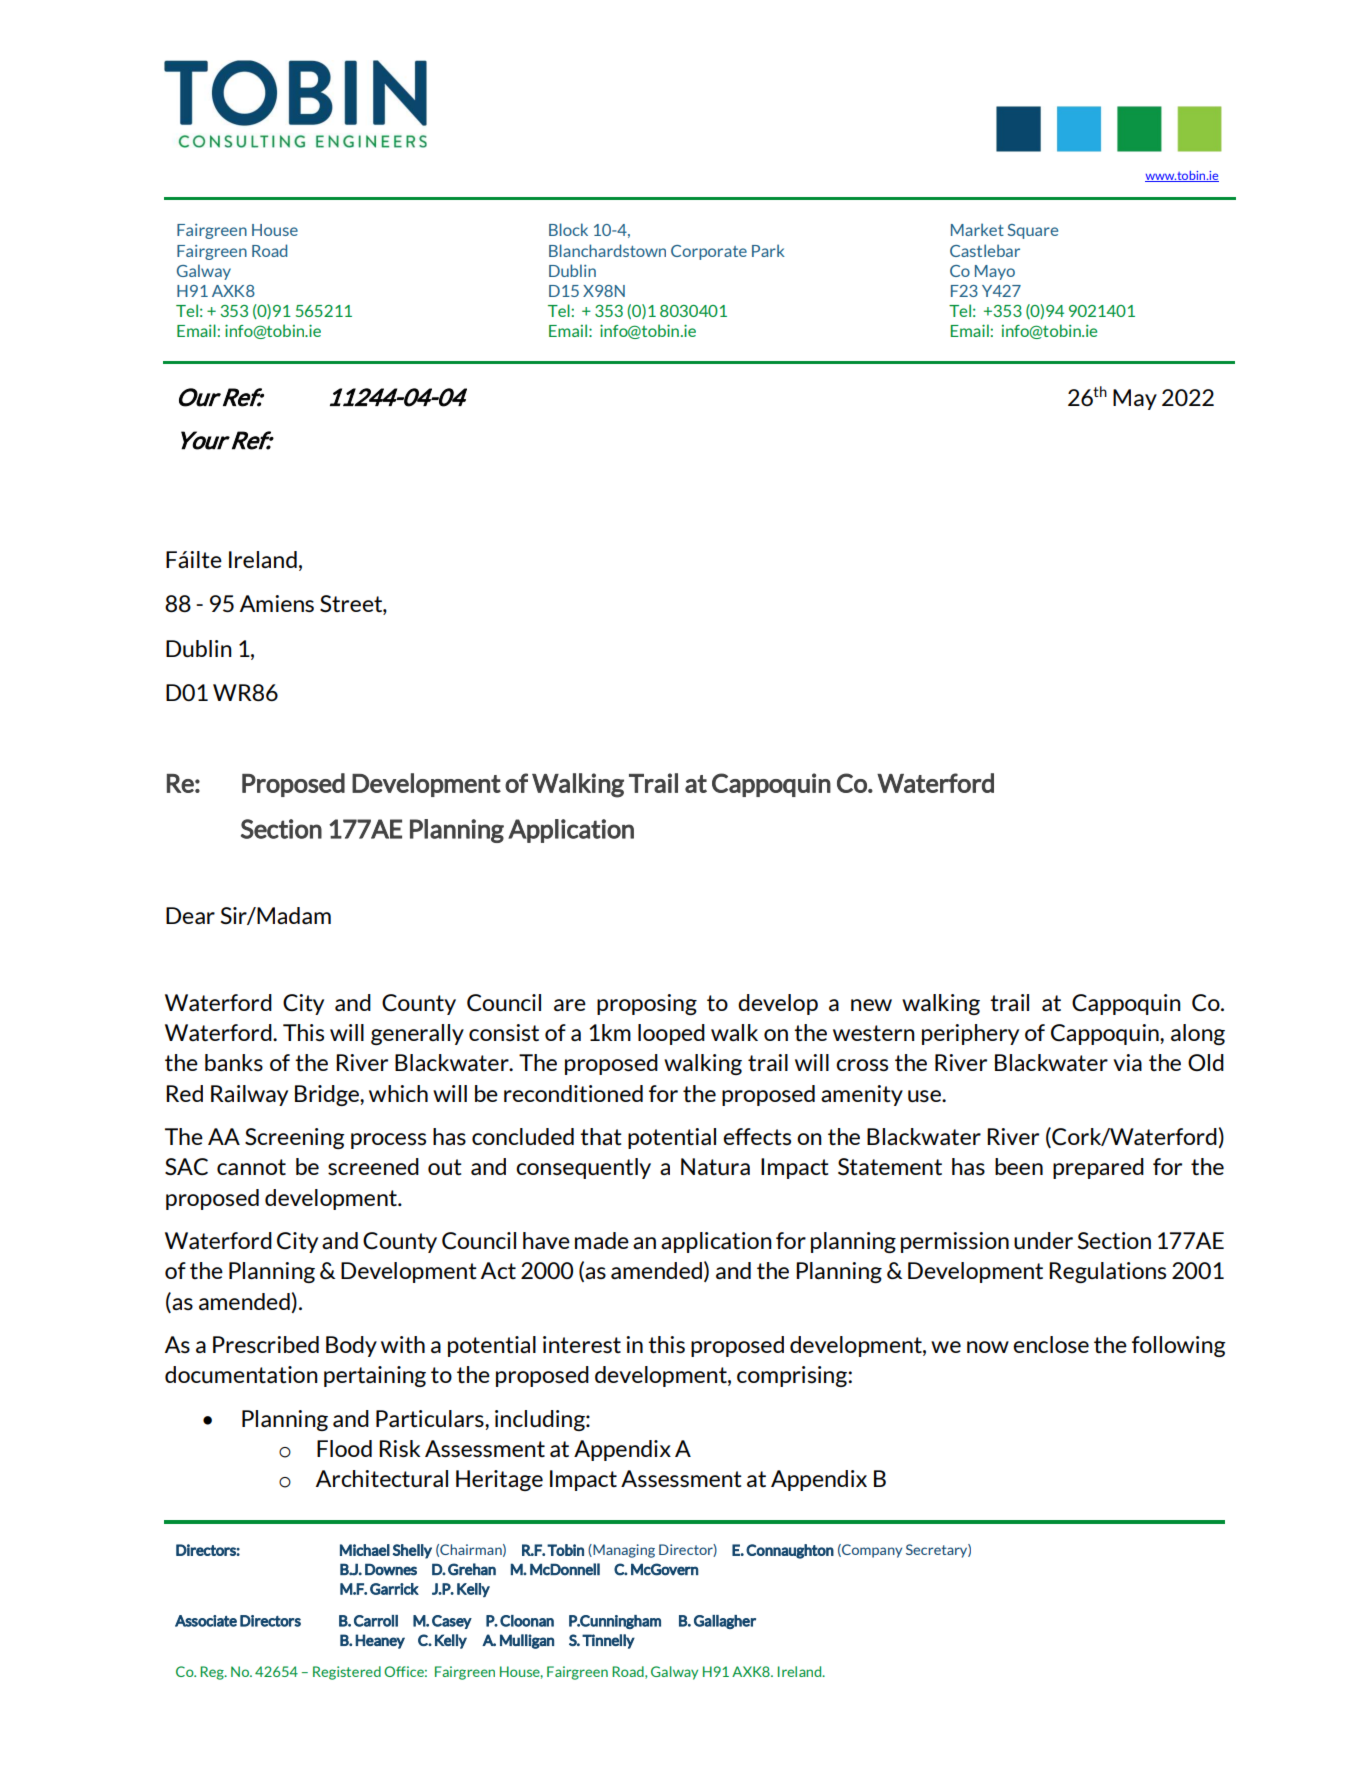  I want to click on Mayo, so click(995, 272).
